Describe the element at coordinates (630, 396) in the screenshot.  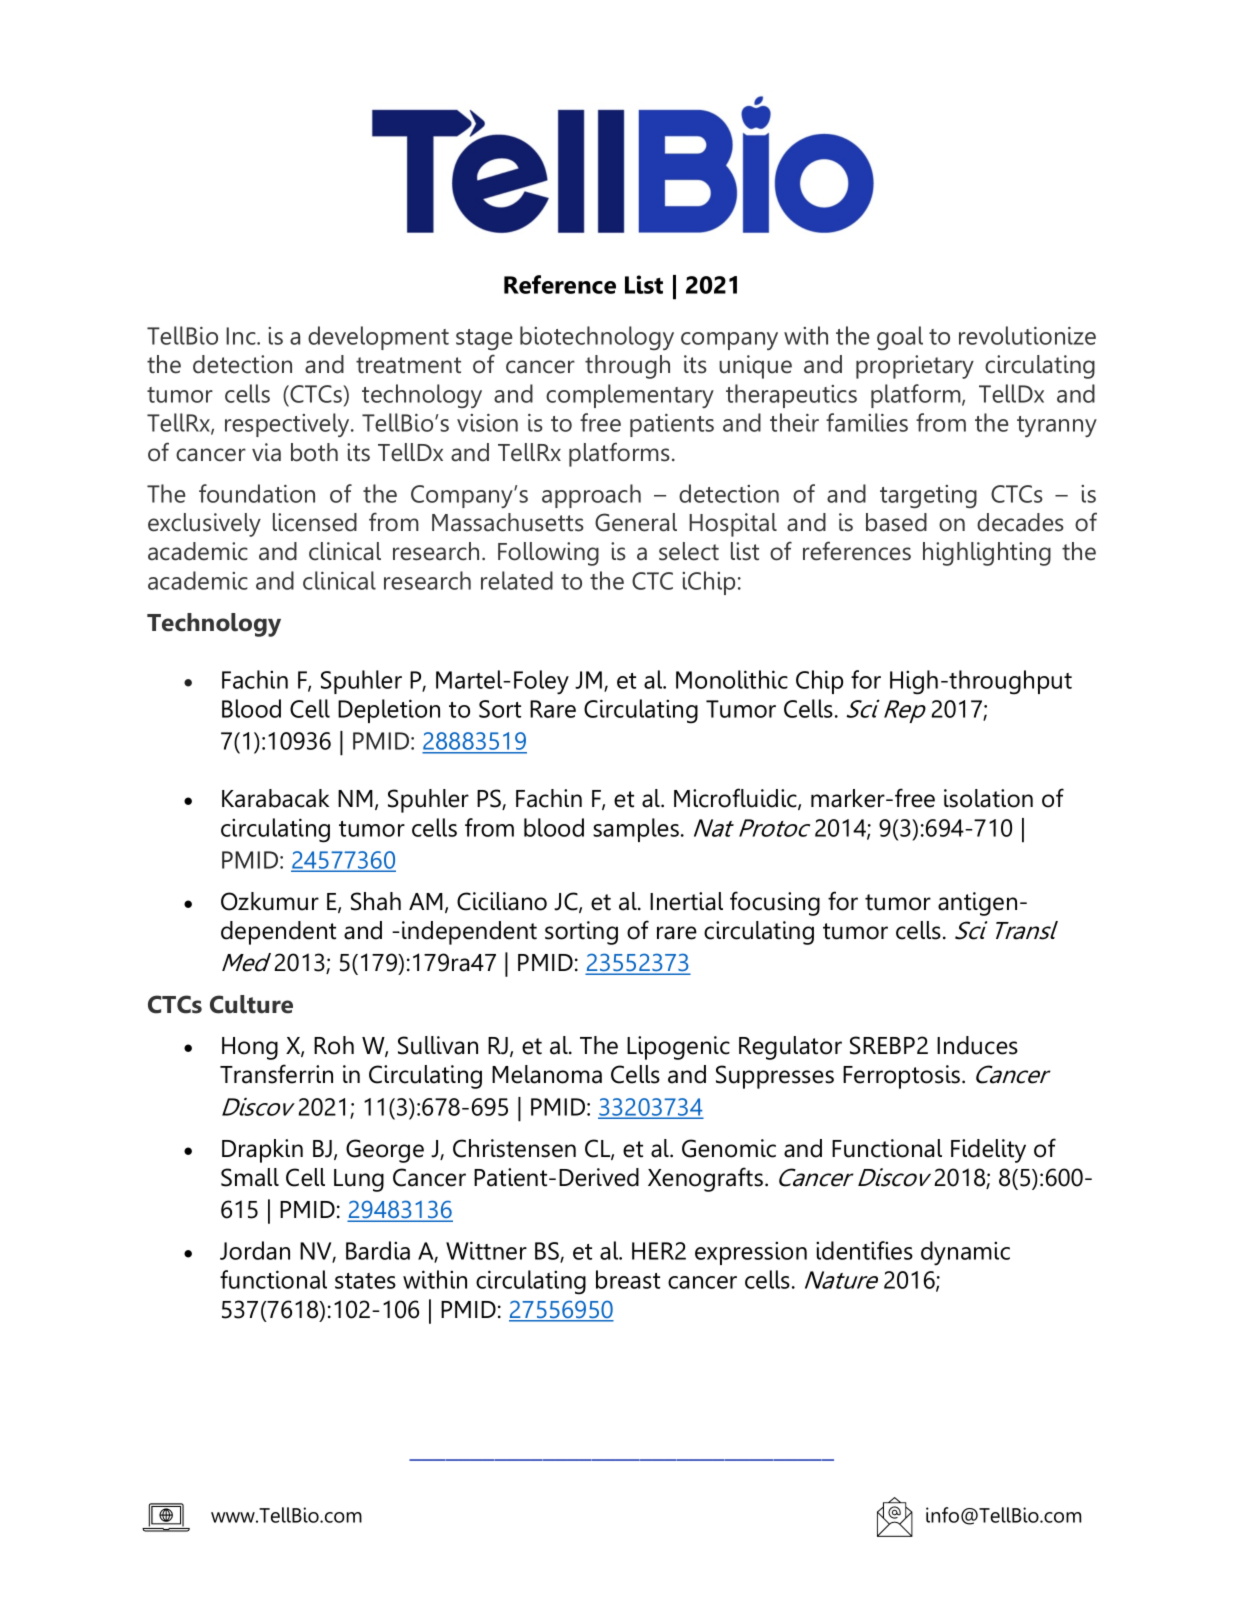
I see `complementary` at that location.
